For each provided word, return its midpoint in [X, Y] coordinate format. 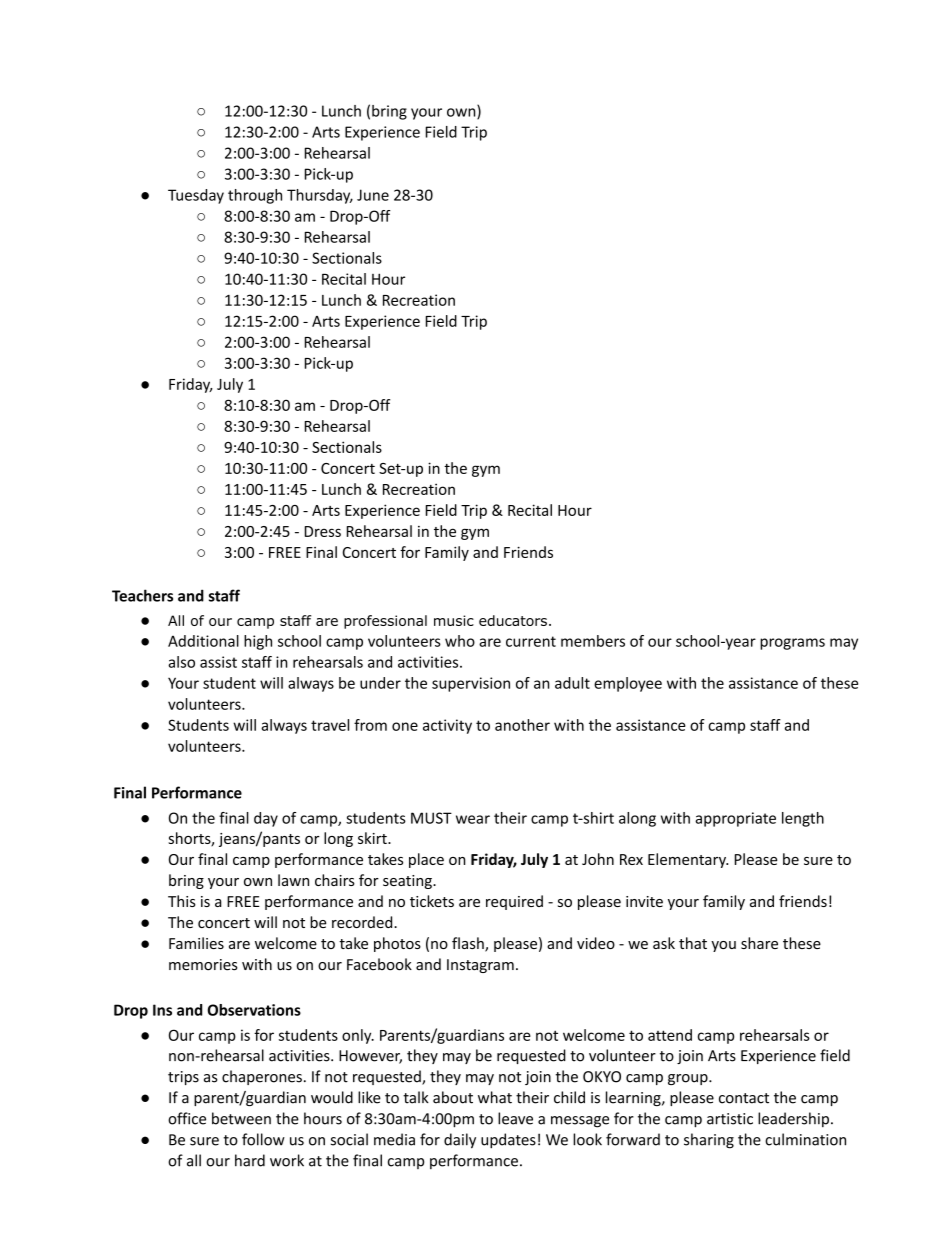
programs [792, 644]
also [181, 662]
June [373, 195]
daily [460, 1141]
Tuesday [196, 196]
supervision [471, 684]
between [241, 1118]
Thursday [320, 196]
